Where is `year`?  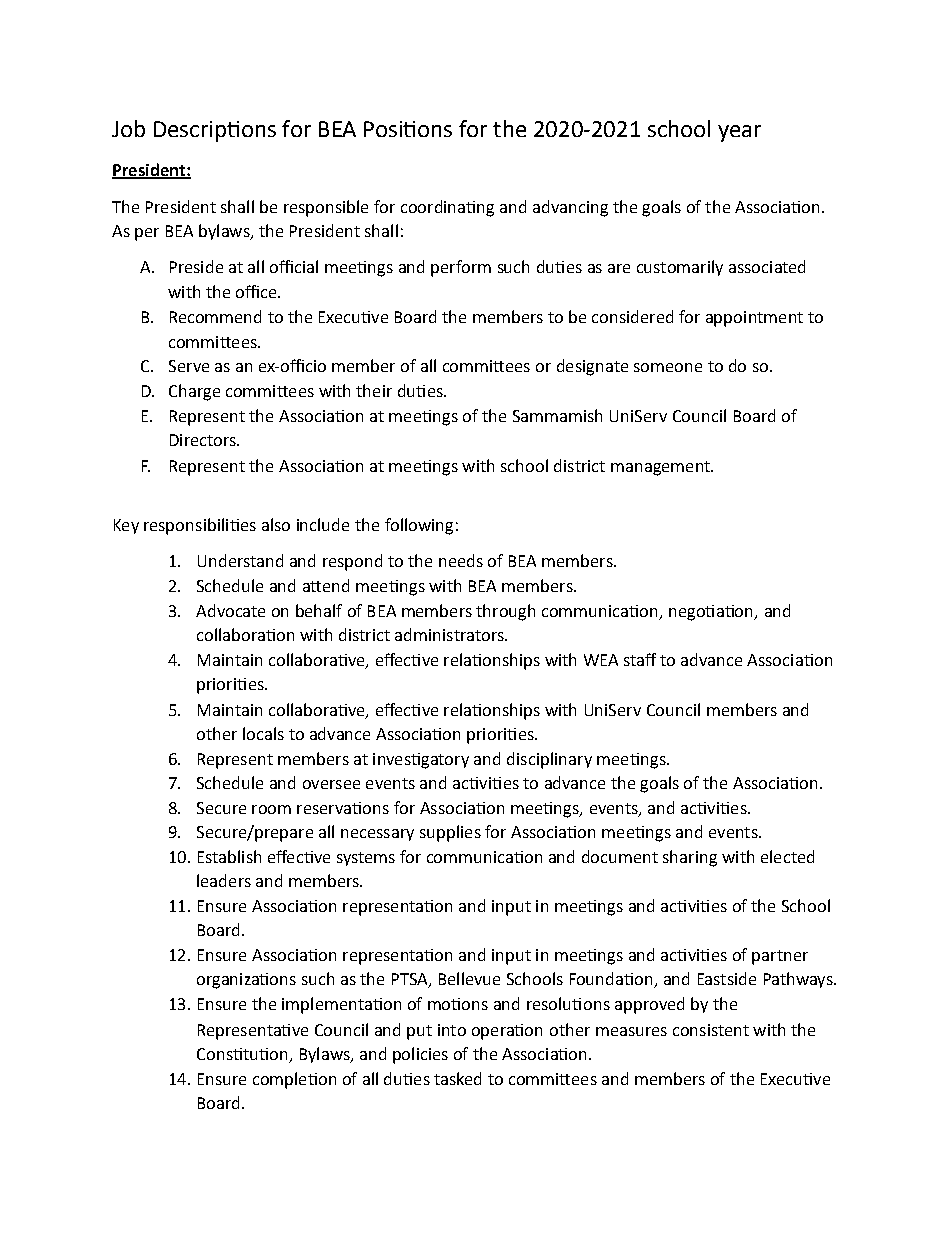
year is located at coordinates (739, 133).
